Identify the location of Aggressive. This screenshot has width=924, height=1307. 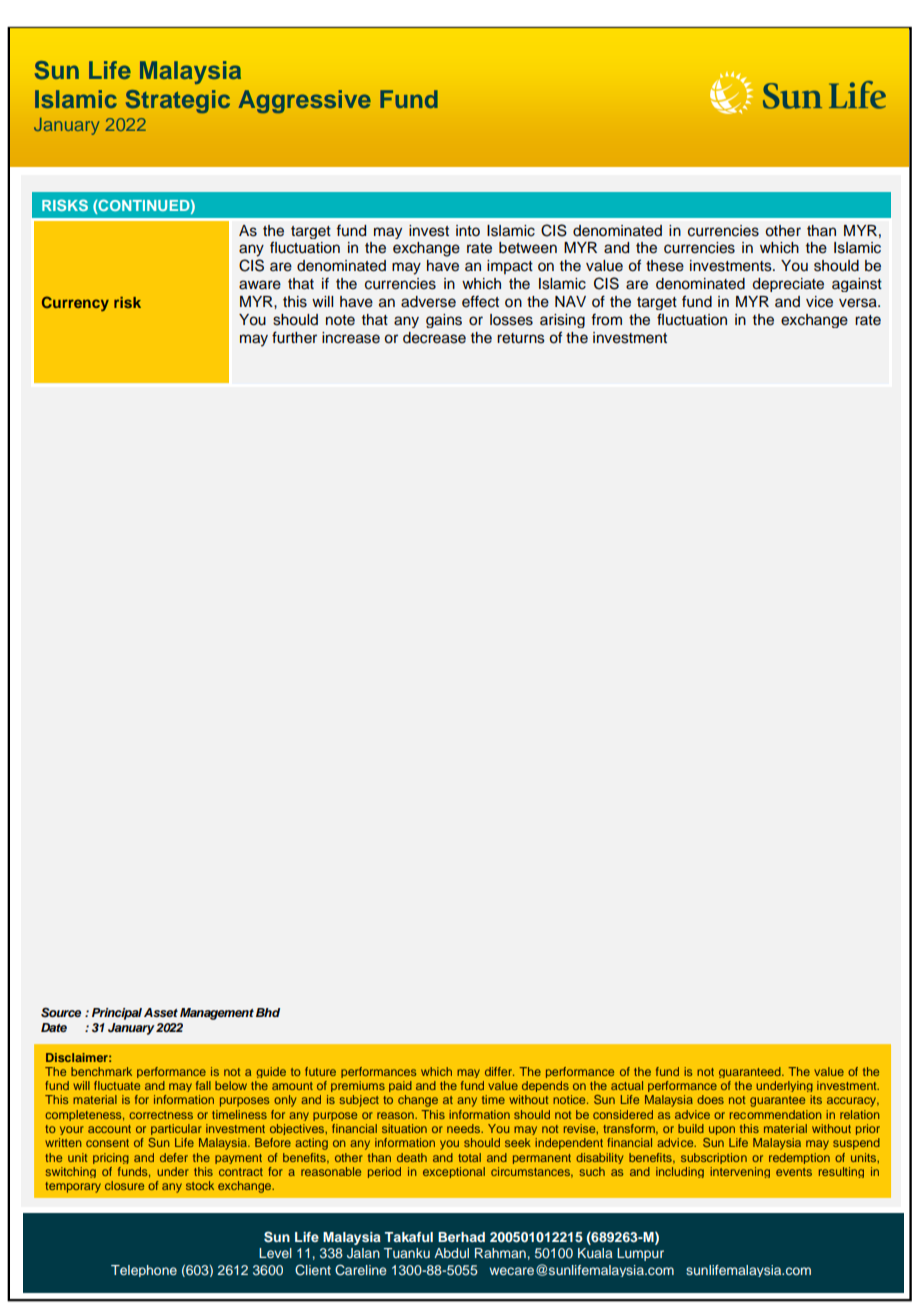
(305, 101).
